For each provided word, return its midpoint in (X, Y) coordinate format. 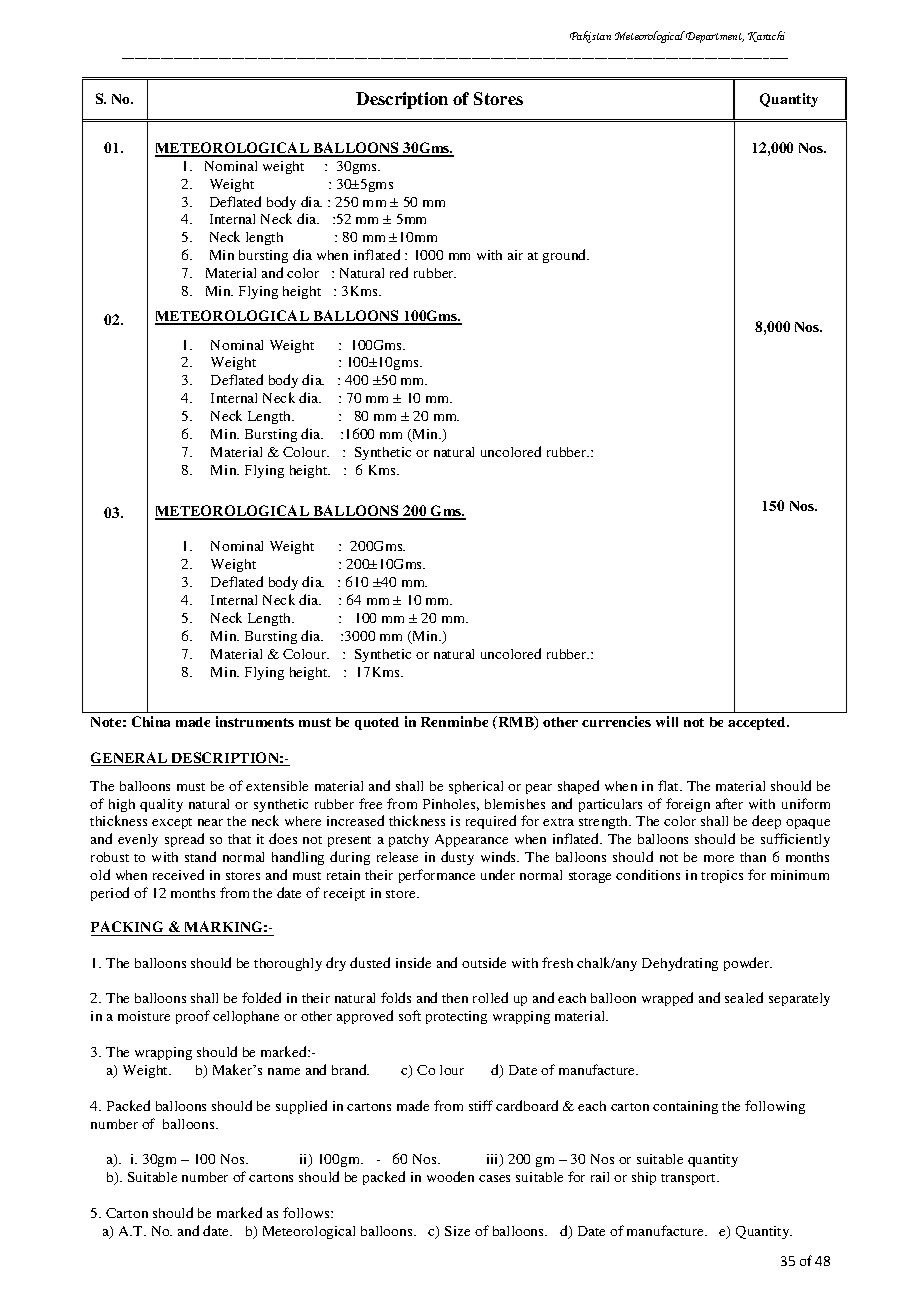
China (151, 721)
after (729, 803)
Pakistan (590, 37)
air (515, 255)
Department (714, 37)
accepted (758, 723)
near (210, 822)
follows (307, 1212)
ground (566, 256)
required (491, 822)
